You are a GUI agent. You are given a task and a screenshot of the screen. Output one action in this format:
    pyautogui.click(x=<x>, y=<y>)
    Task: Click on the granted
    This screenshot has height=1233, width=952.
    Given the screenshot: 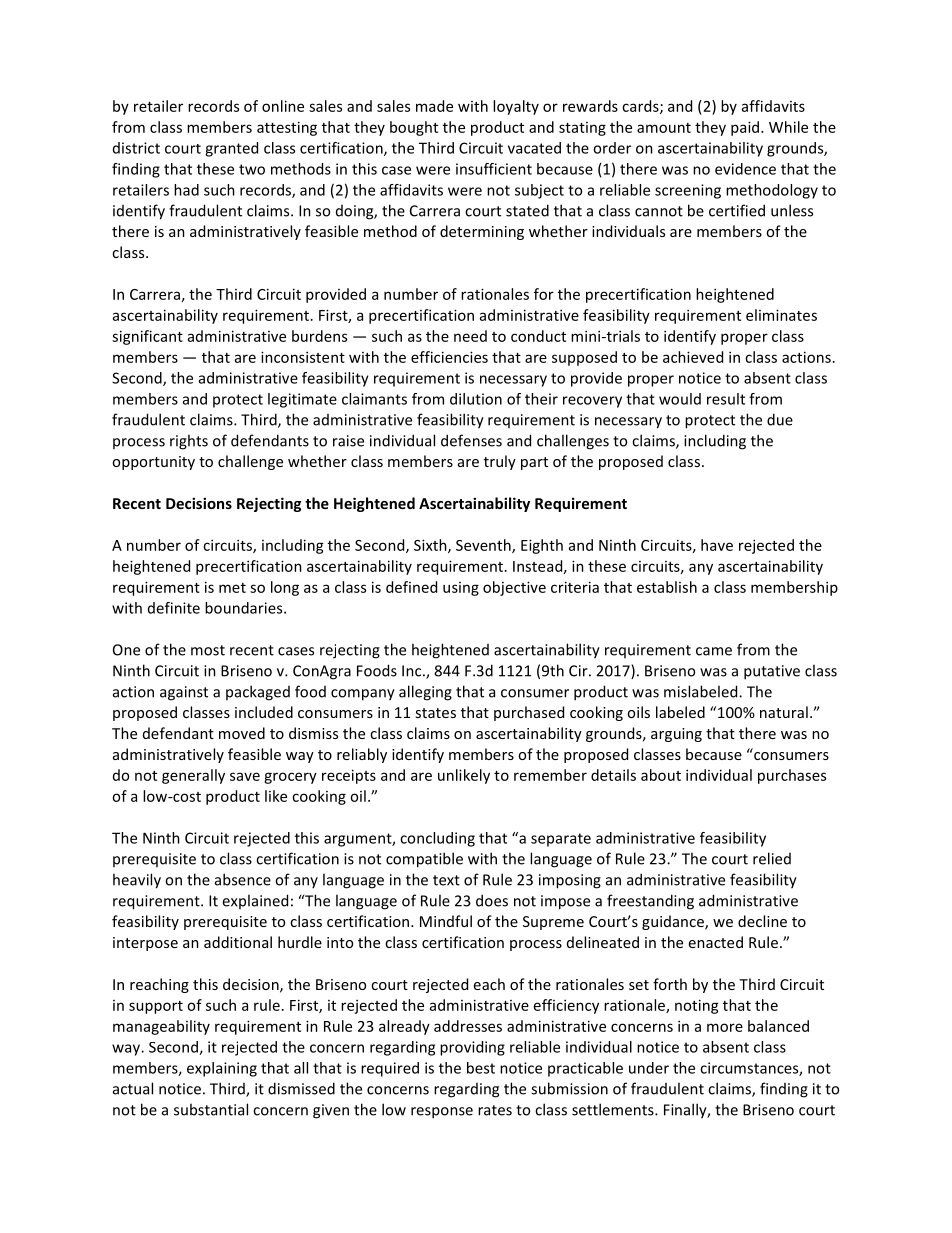 What is the action you would take?
    pyautogui.click(x=231, y=149)
